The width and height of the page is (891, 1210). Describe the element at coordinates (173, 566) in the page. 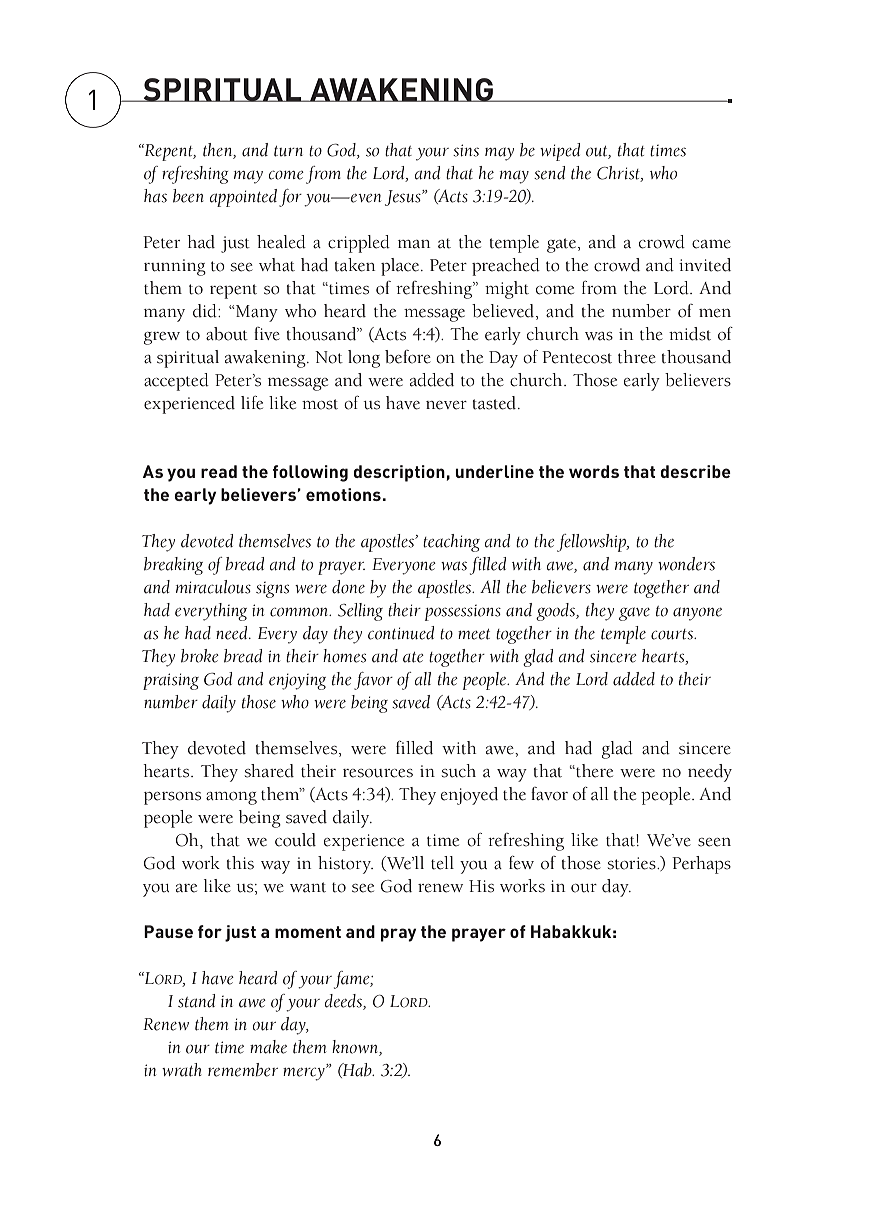

I see `breaking` at that location.
